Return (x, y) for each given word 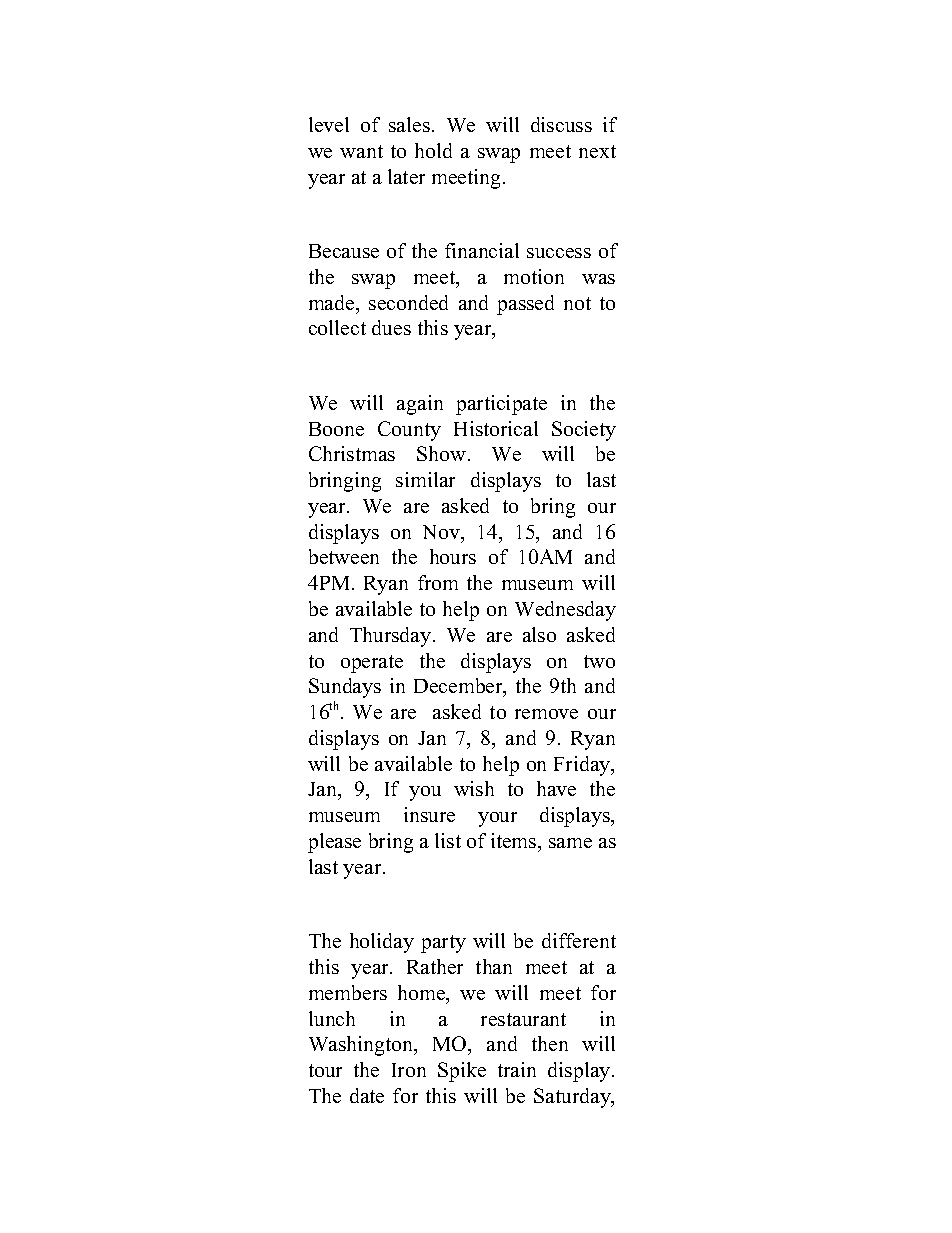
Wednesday (565, 611)
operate (372, 664)
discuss (561, 124)
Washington (362, 1046)
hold (433, 150)
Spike (462, 1072)
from (438, 582)
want (361, 151)
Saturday (573, 1098)
